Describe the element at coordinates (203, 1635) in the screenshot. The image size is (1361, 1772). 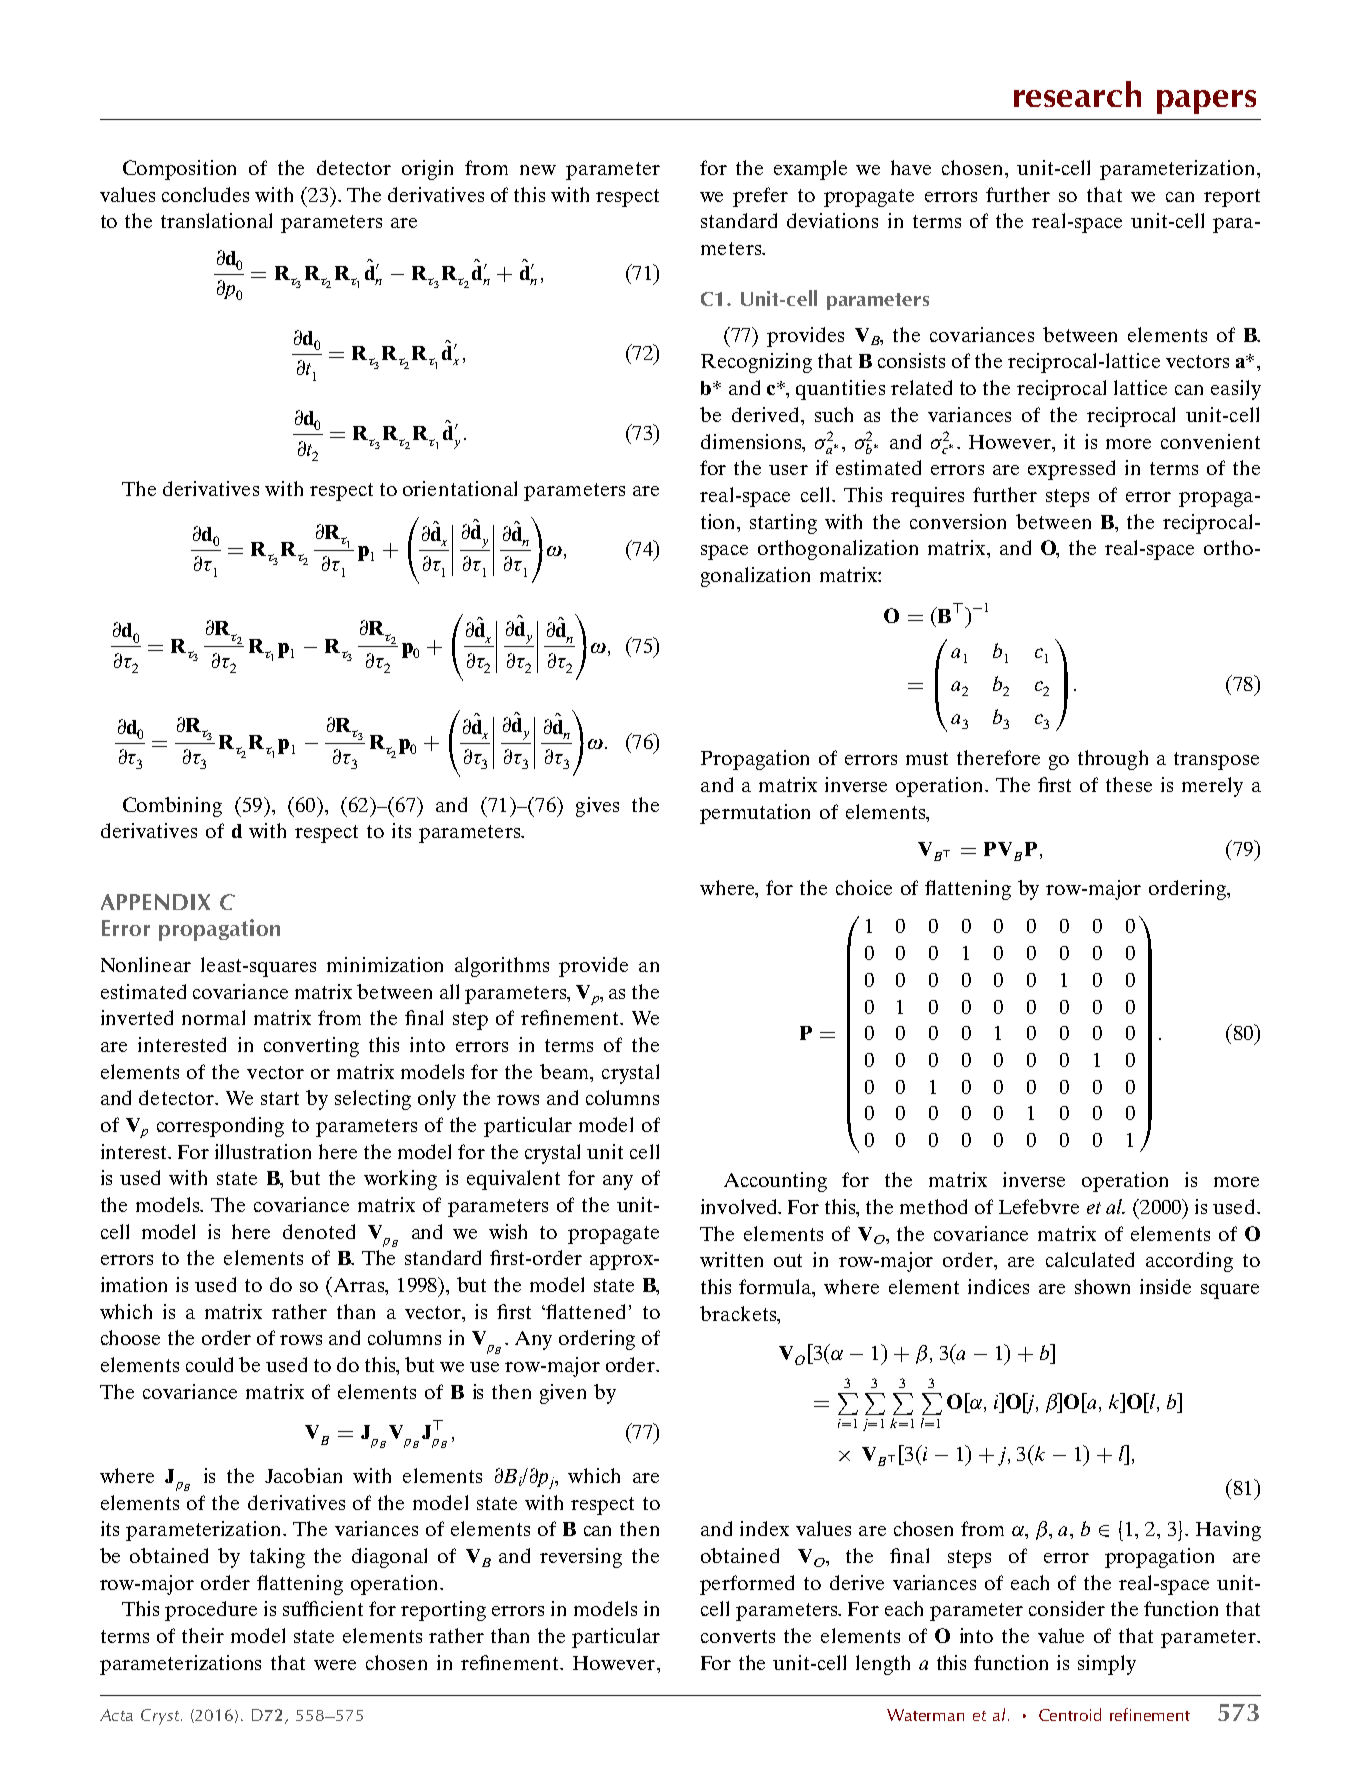
I see `their` at that location.
